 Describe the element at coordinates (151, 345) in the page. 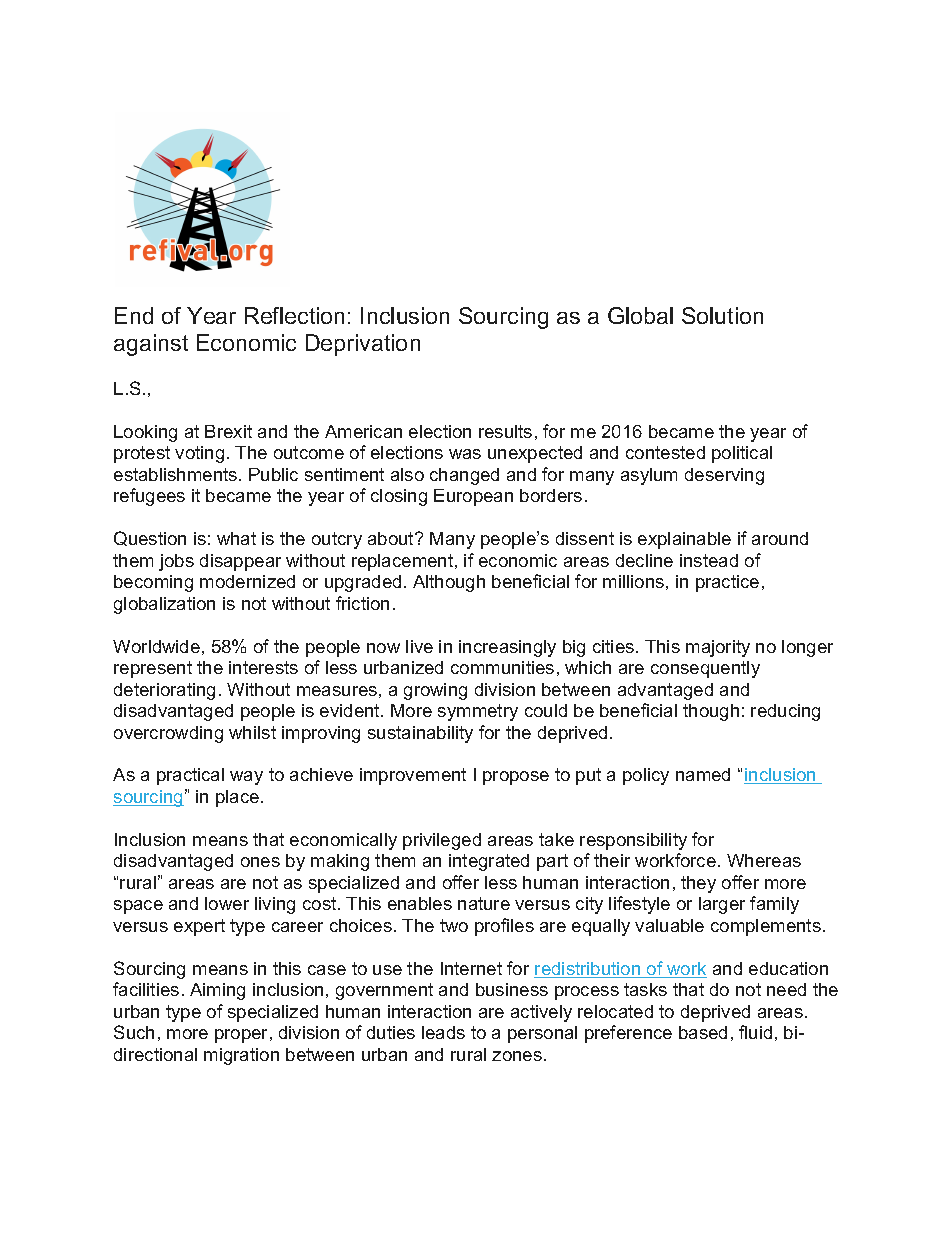

I see `against` at that location.
